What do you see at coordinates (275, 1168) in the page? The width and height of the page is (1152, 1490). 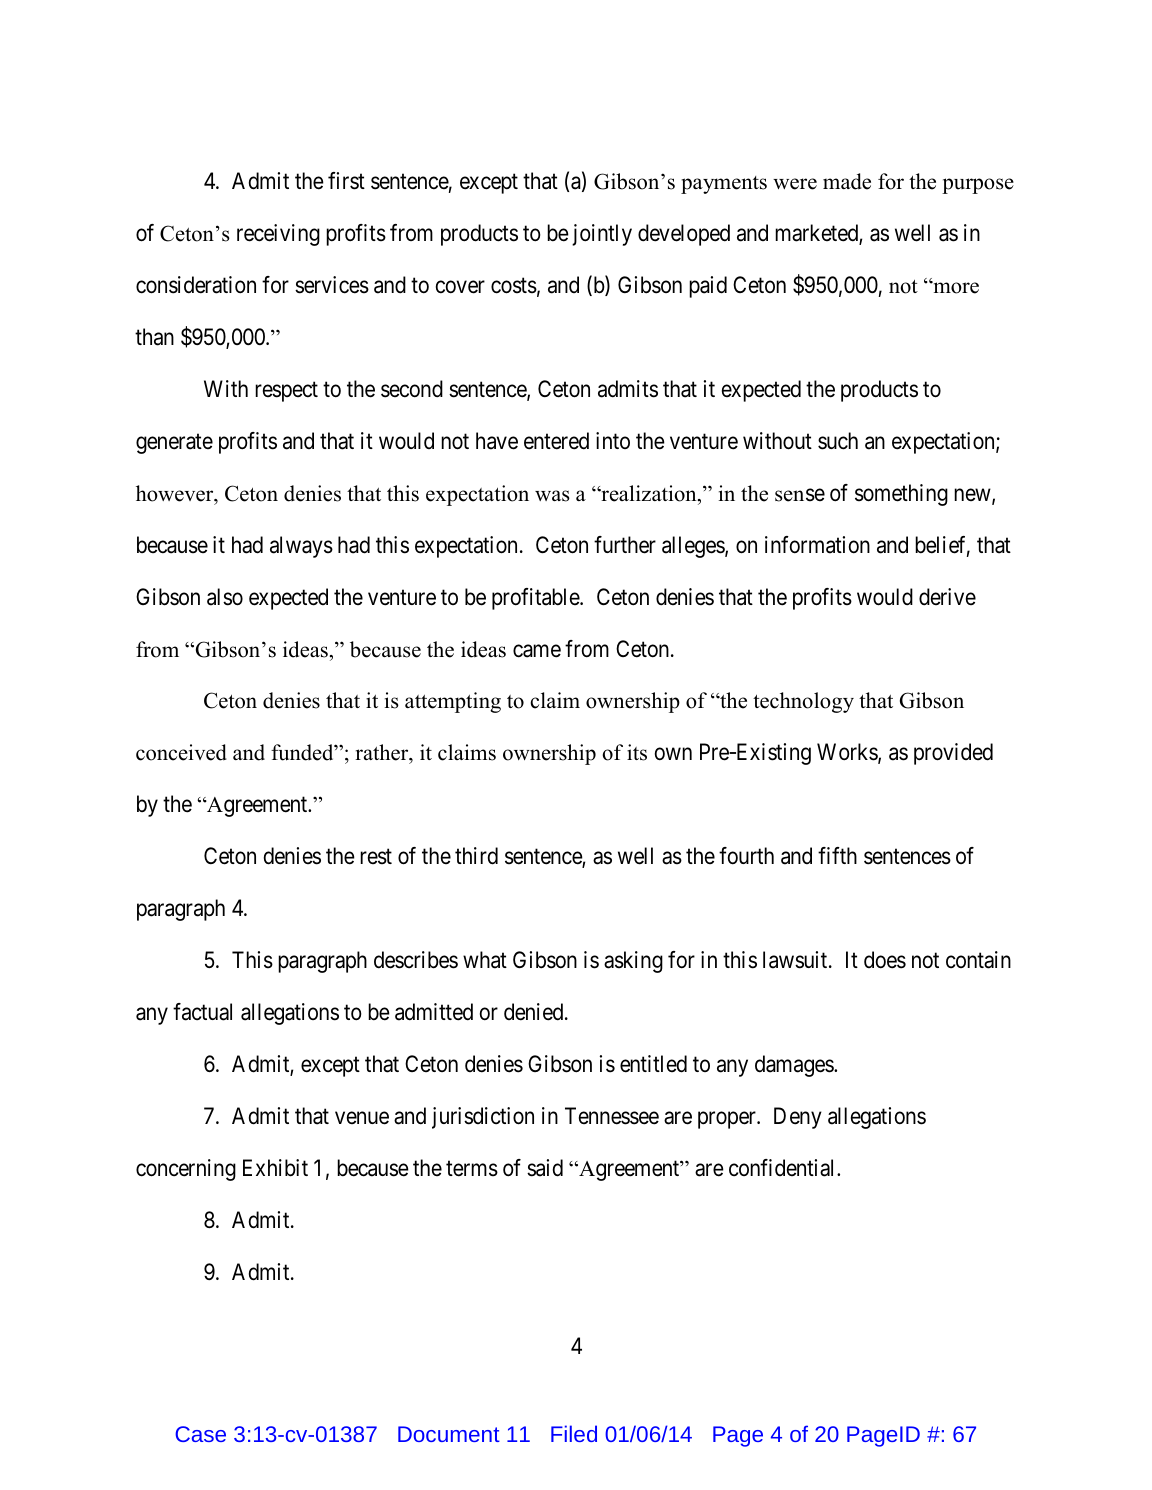 I see `Exhibit` at bounding box center [275, 1168].
